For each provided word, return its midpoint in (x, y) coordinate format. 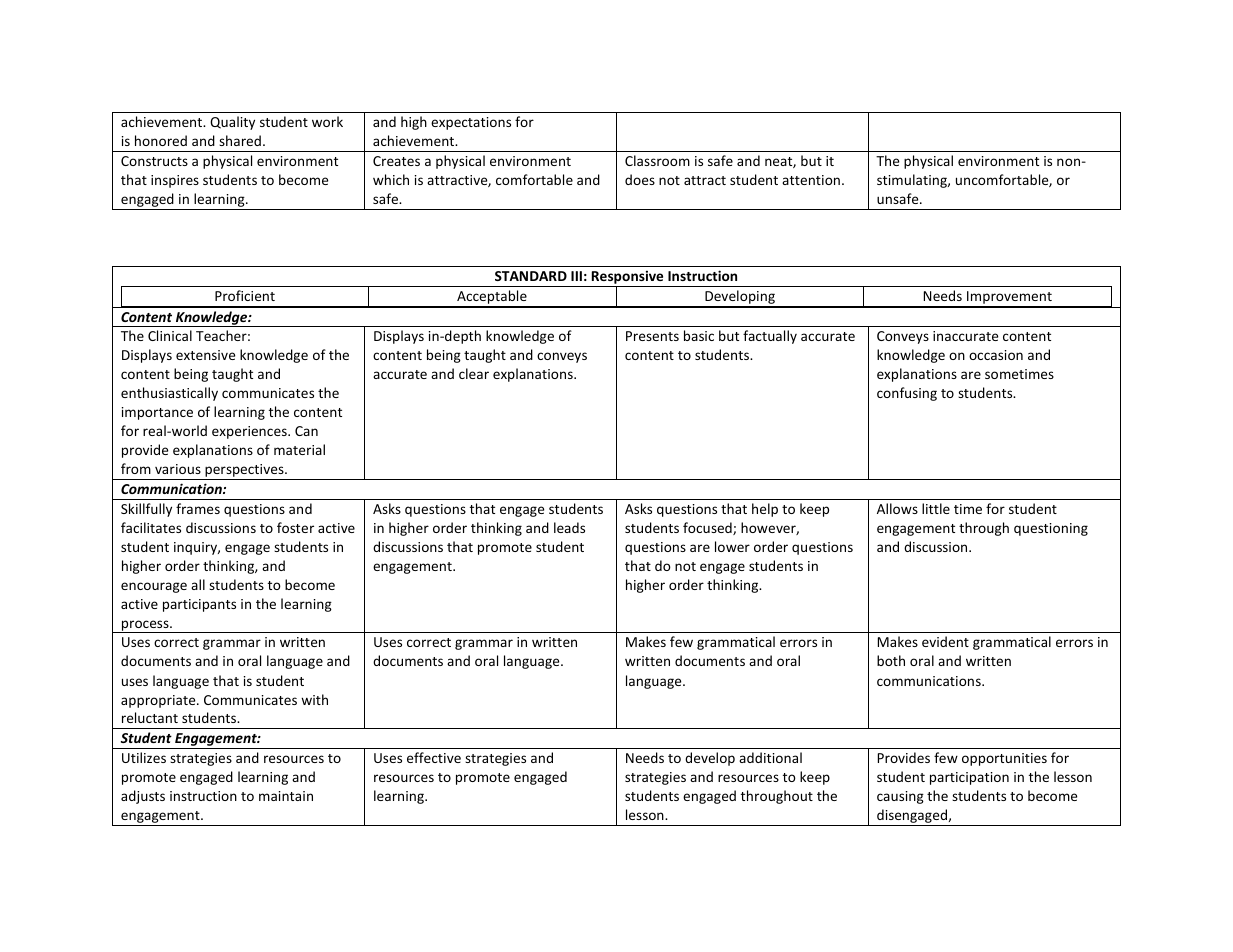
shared (240, 140)
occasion (996, 355)
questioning (1051, 529)
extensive (205, 355)
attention (811, 180)
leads (569, 527)
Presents (652, 336)
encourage (154, 587)
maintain (286, 796)
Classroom (657, 160)
